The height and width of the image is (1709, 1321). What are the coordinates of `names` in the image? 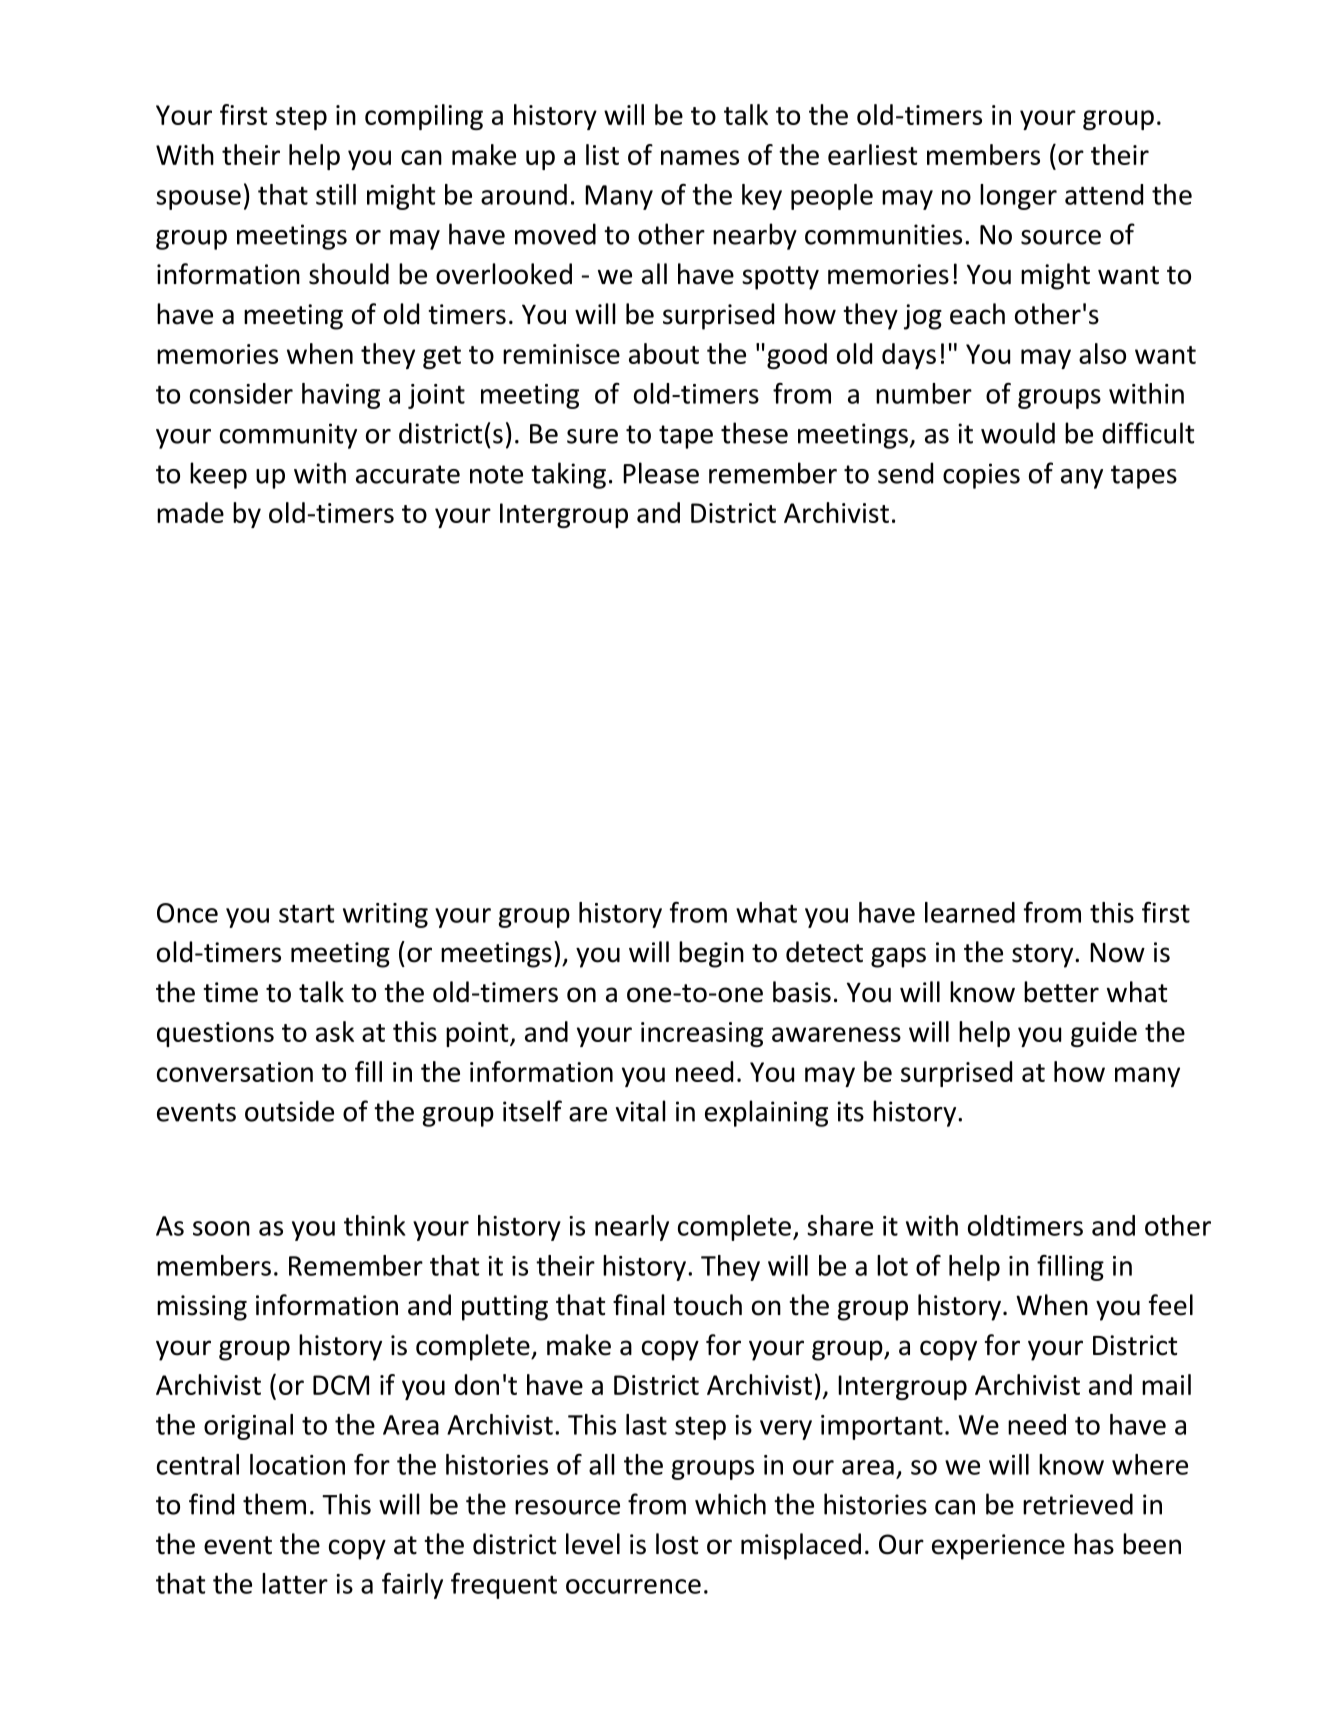 It's located at (700, 157).
